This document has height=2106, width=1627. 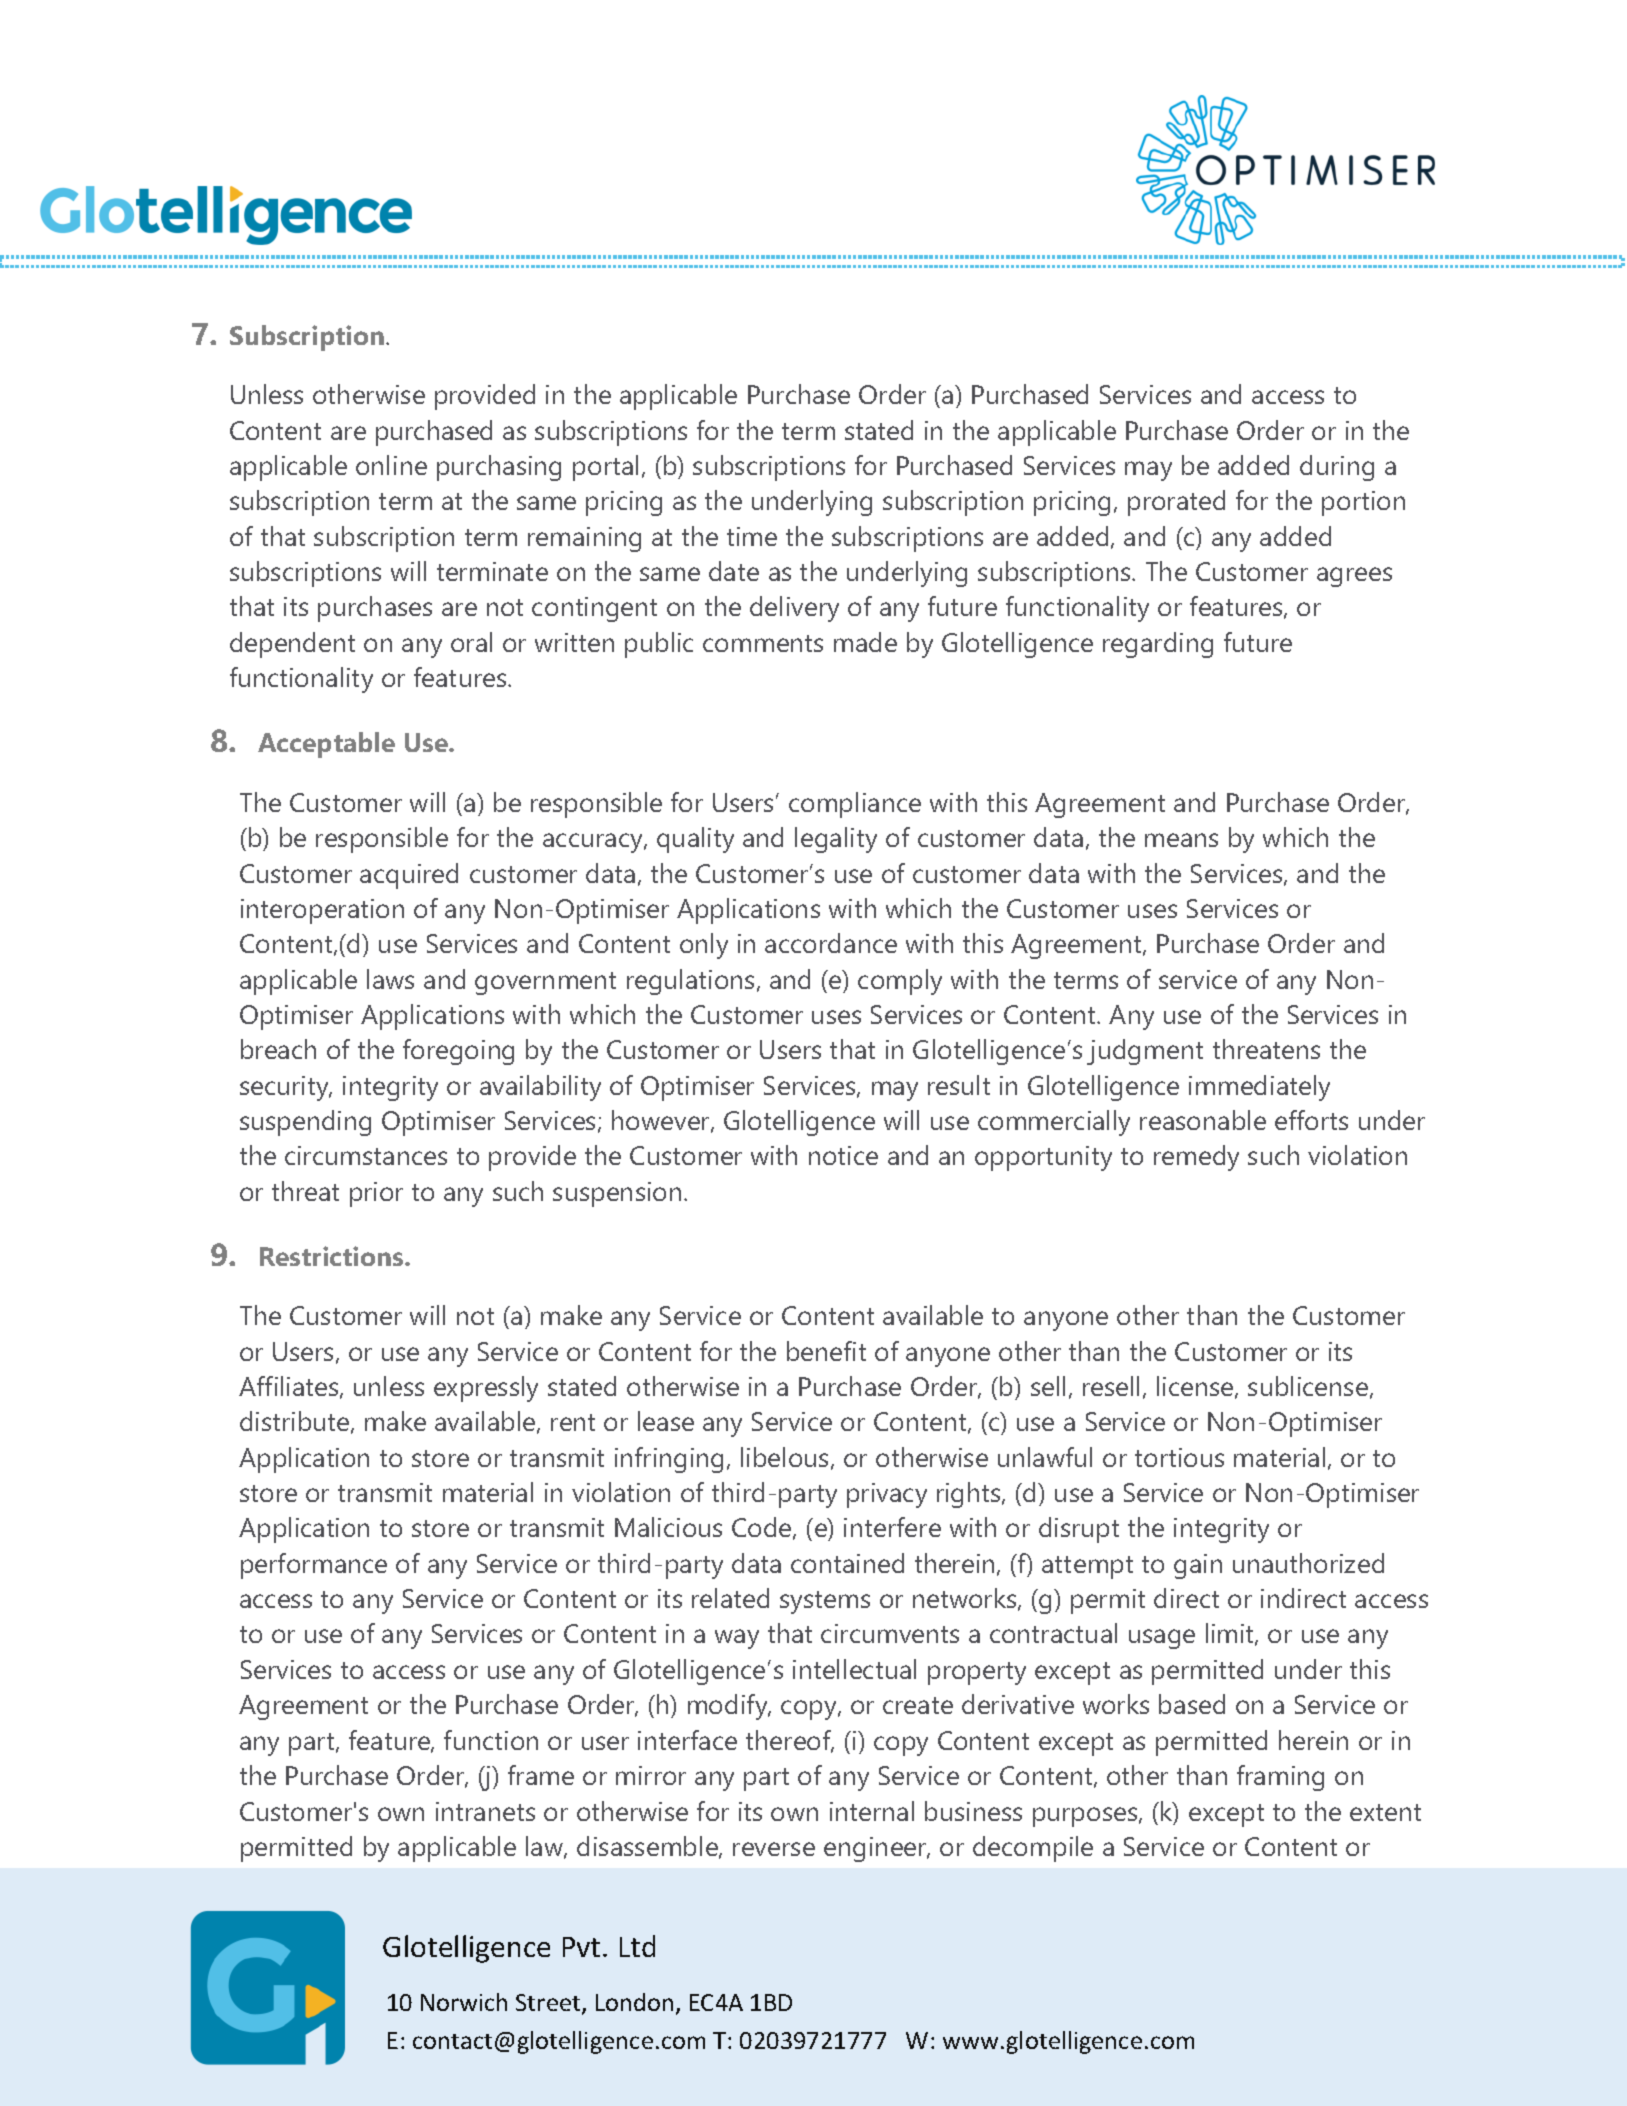 What do you see at coordinates (391, 465) in the document?
I see `online` at bounding box center [391, 465].
